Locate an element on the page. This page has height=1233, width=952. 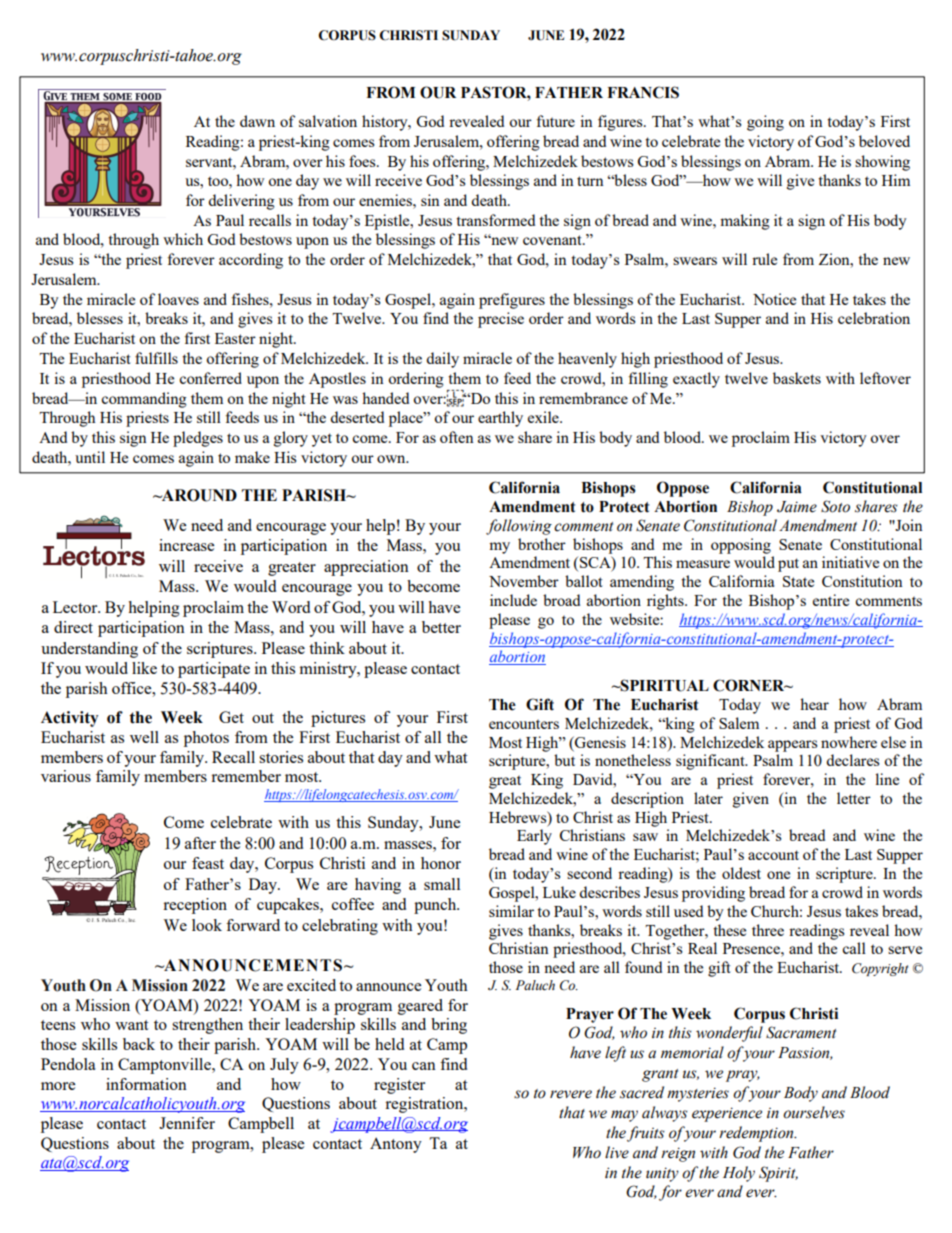
entire is located at coordinates (831, 600).
